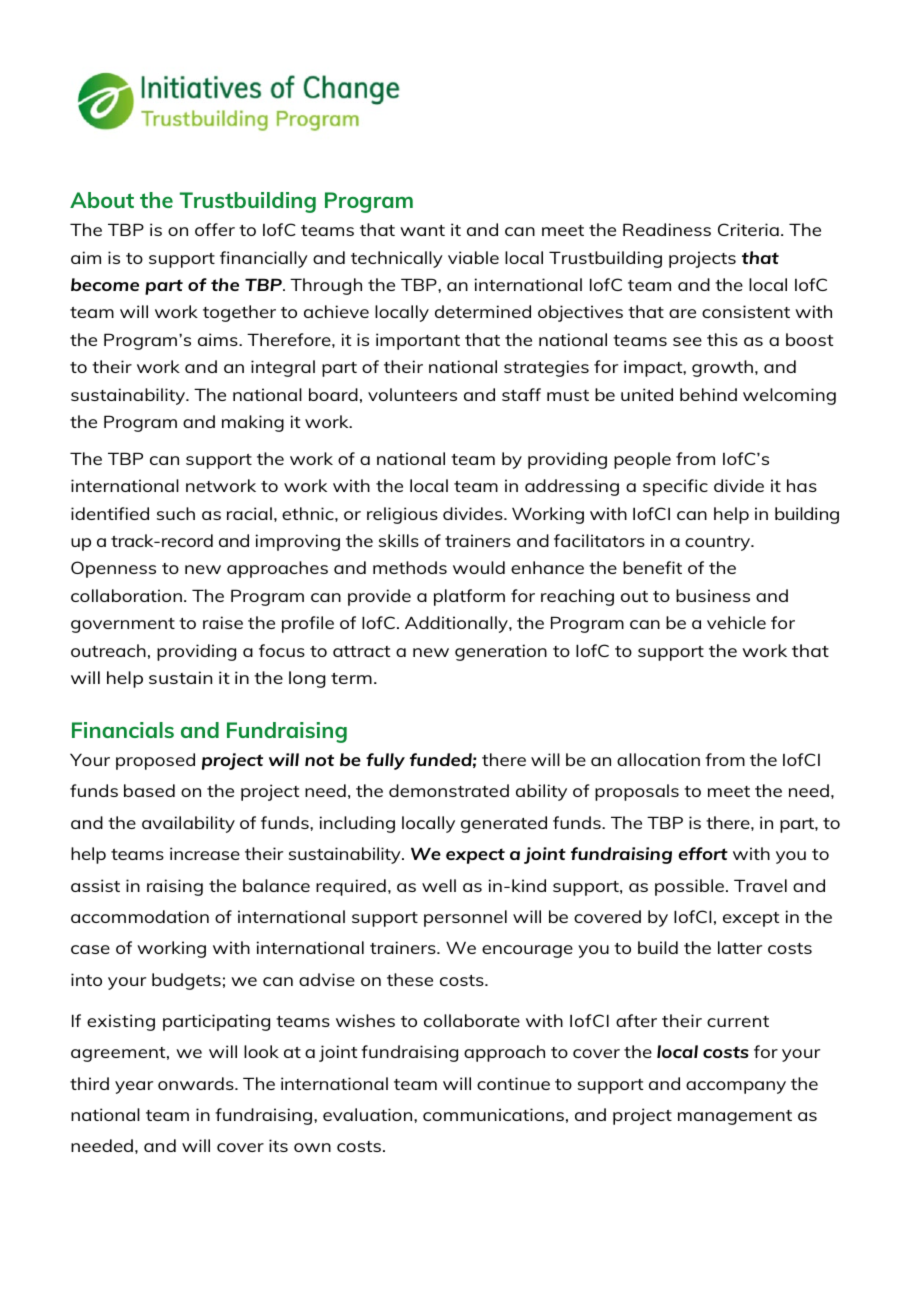 This image has height=1307, width=924. What do you see at coordinates (108, 650) in the image?
I see `outreach` at bounding box center [108, 650].
